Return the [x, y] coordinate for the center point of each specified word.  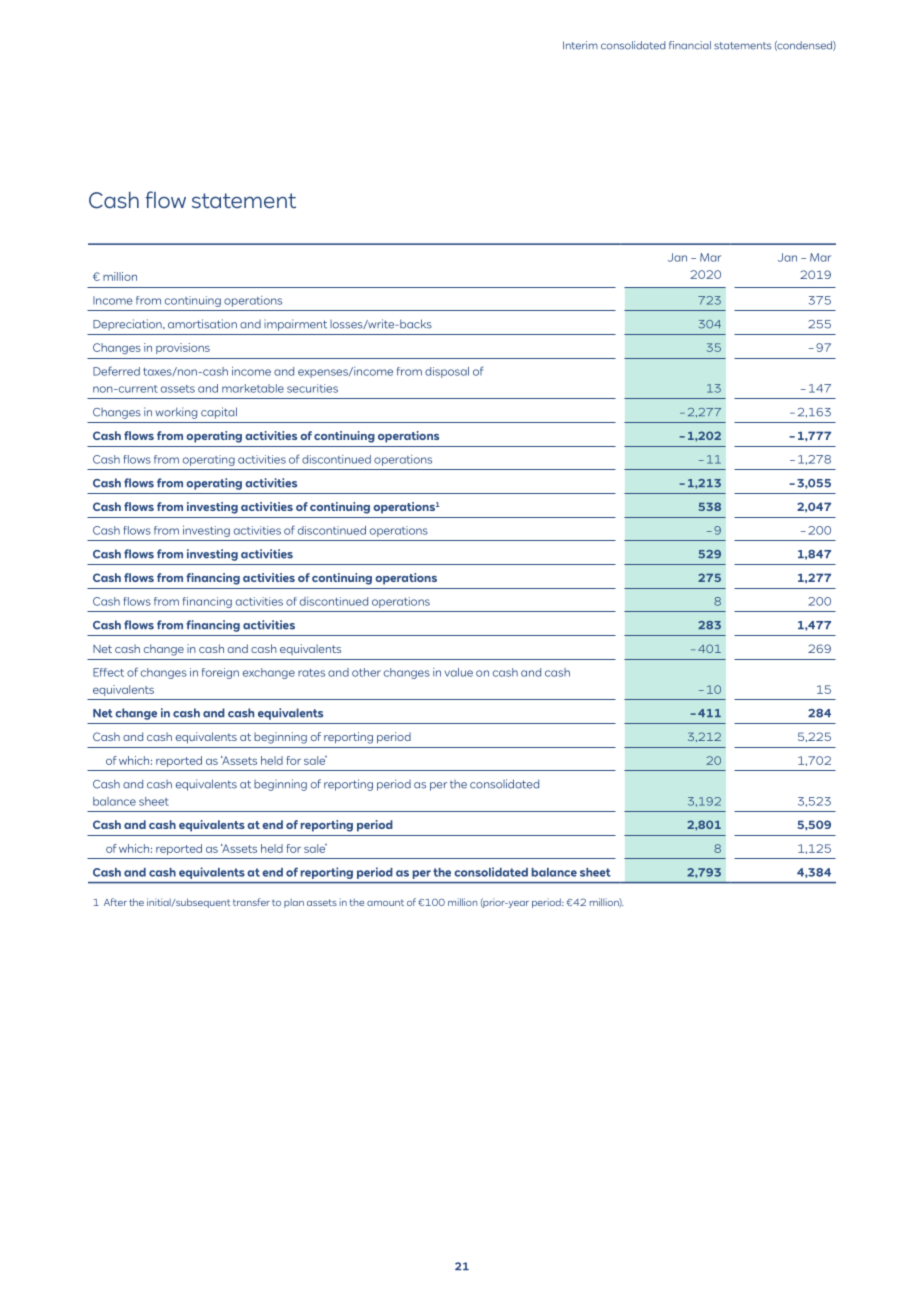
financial [690, 45]
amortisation [202, 324]
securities [312, 388]
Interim [580, 45]
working [176, 413]
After [115, 902]
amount [385, 902]
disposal [447, 372]
